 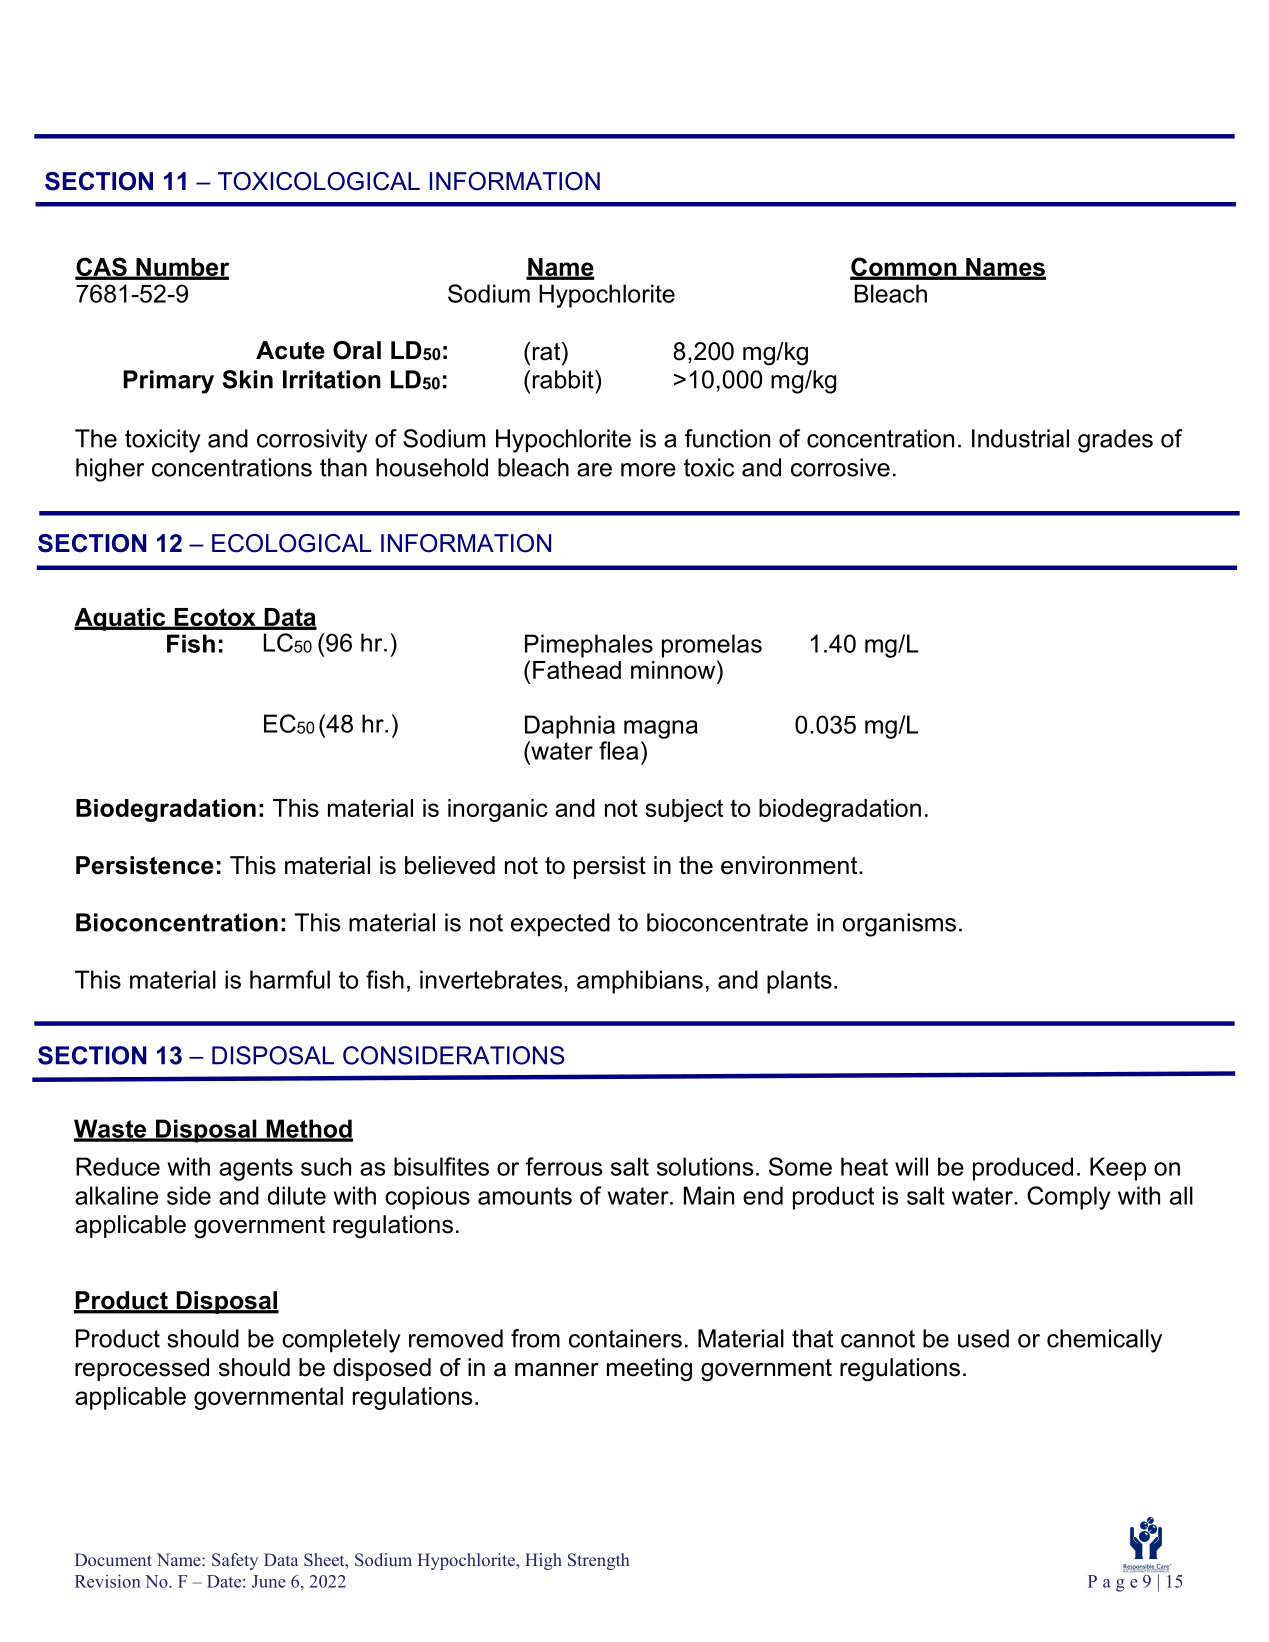 What do you see at coordinates (297, 1195) in the page?
I see `dilute` at bounding box center [297, 1195].
